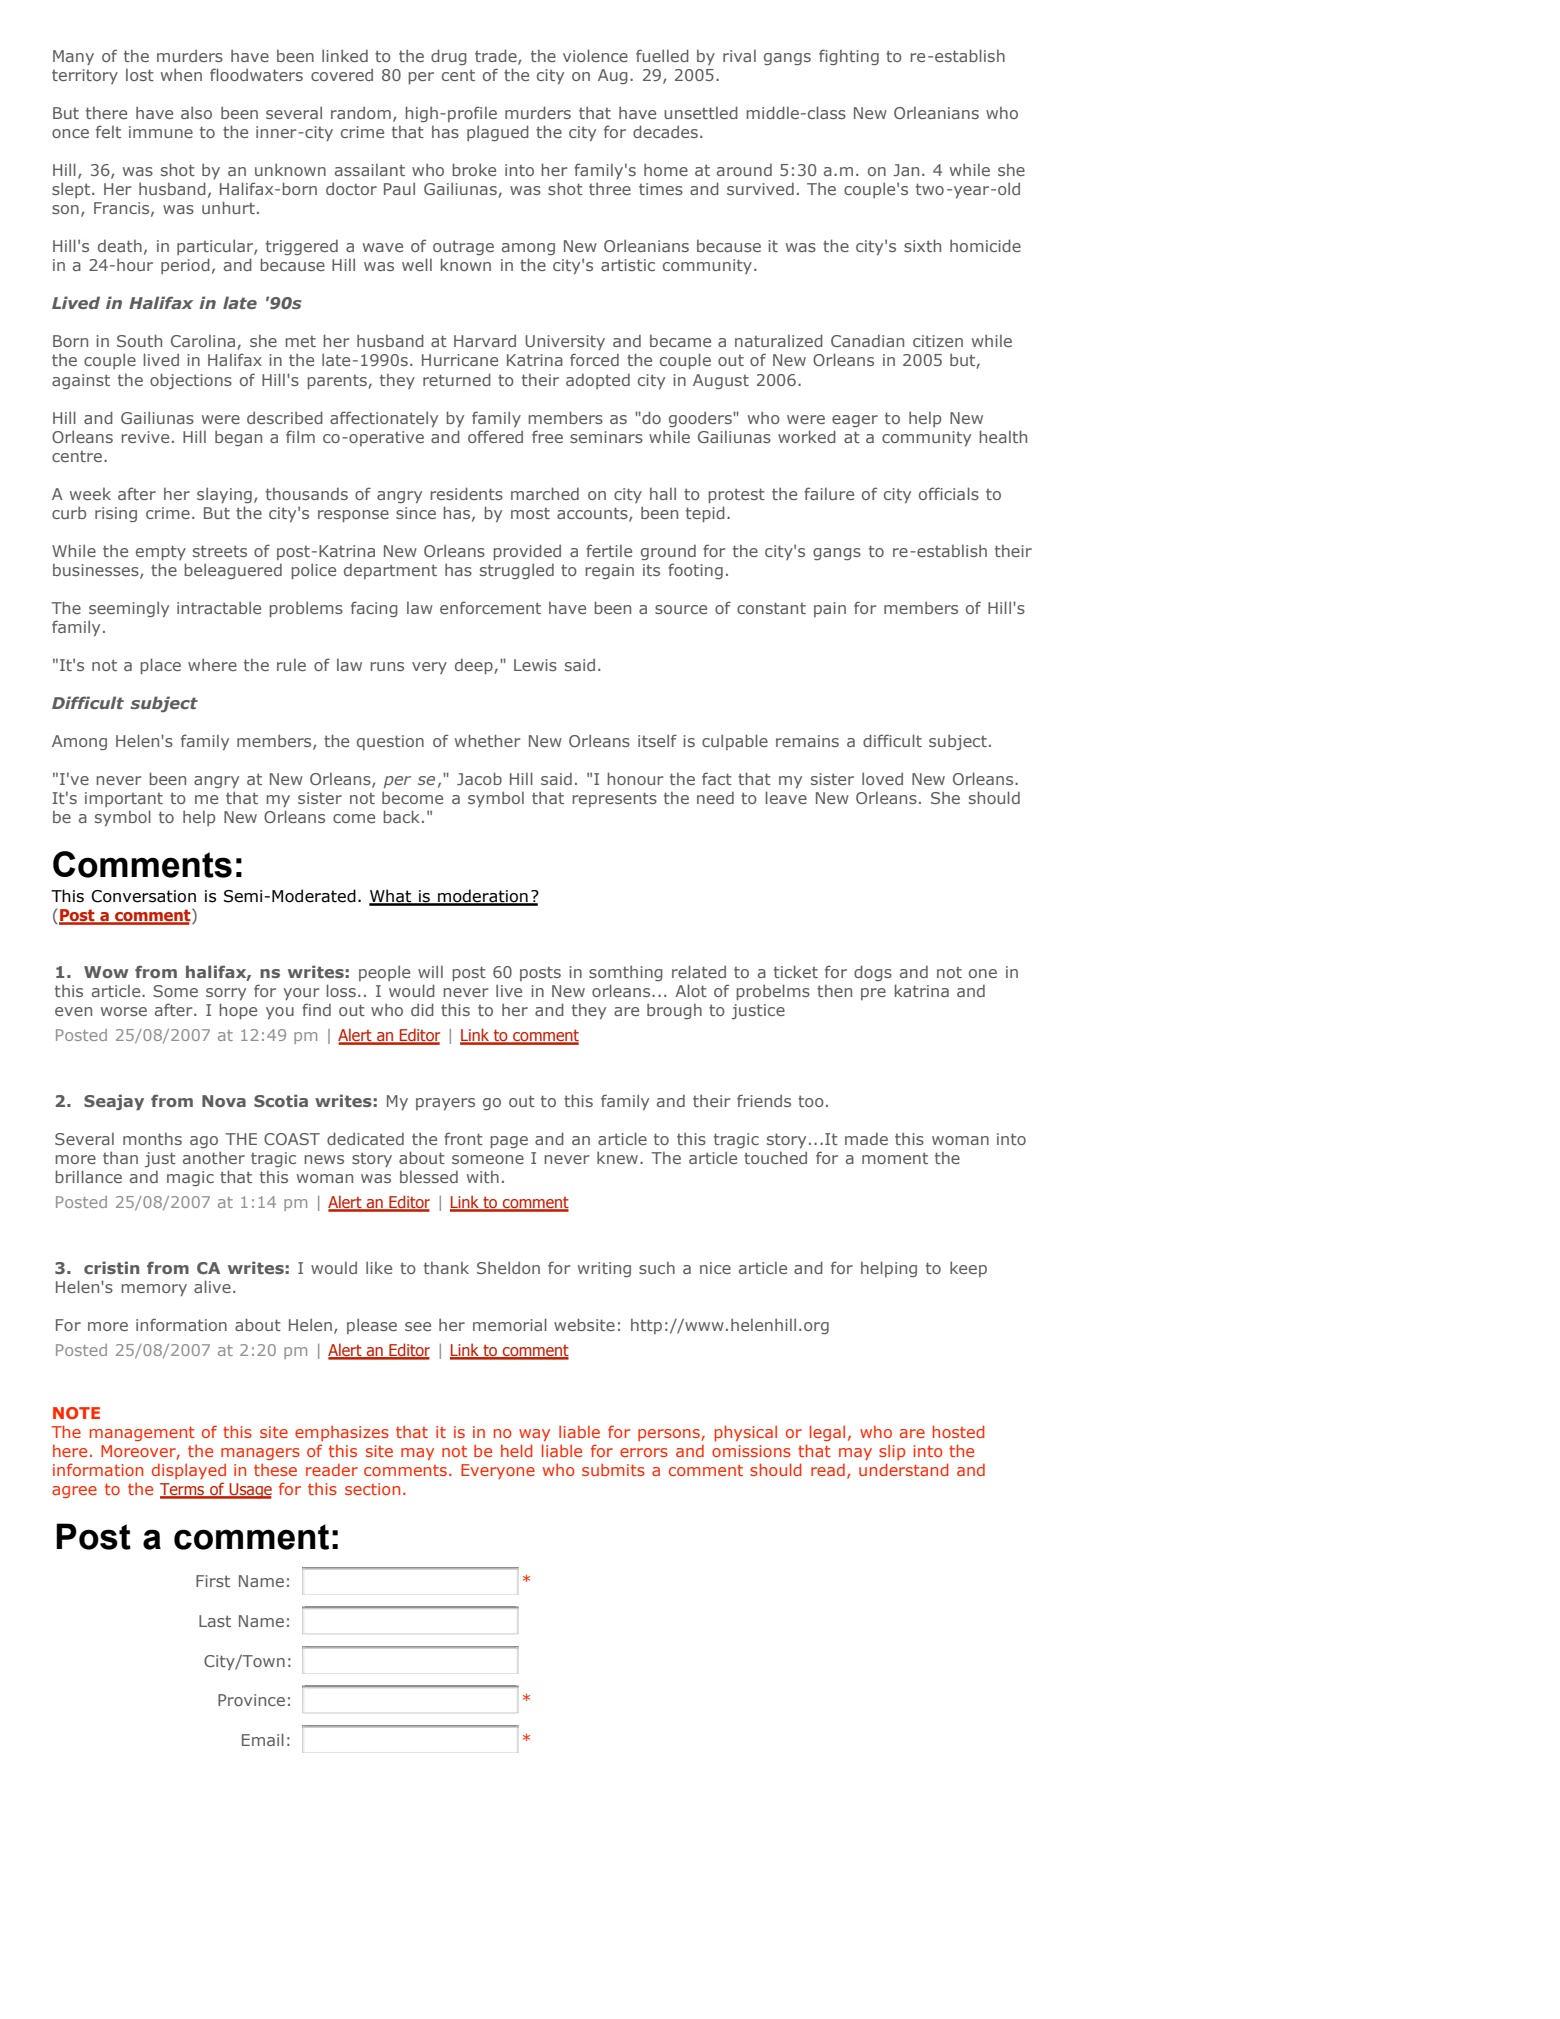 The height and width of the page is (2019, 1560). What do you see at coordinates (509, 1142) in the page?
I see `page` at bounding box center [509, 1142].
